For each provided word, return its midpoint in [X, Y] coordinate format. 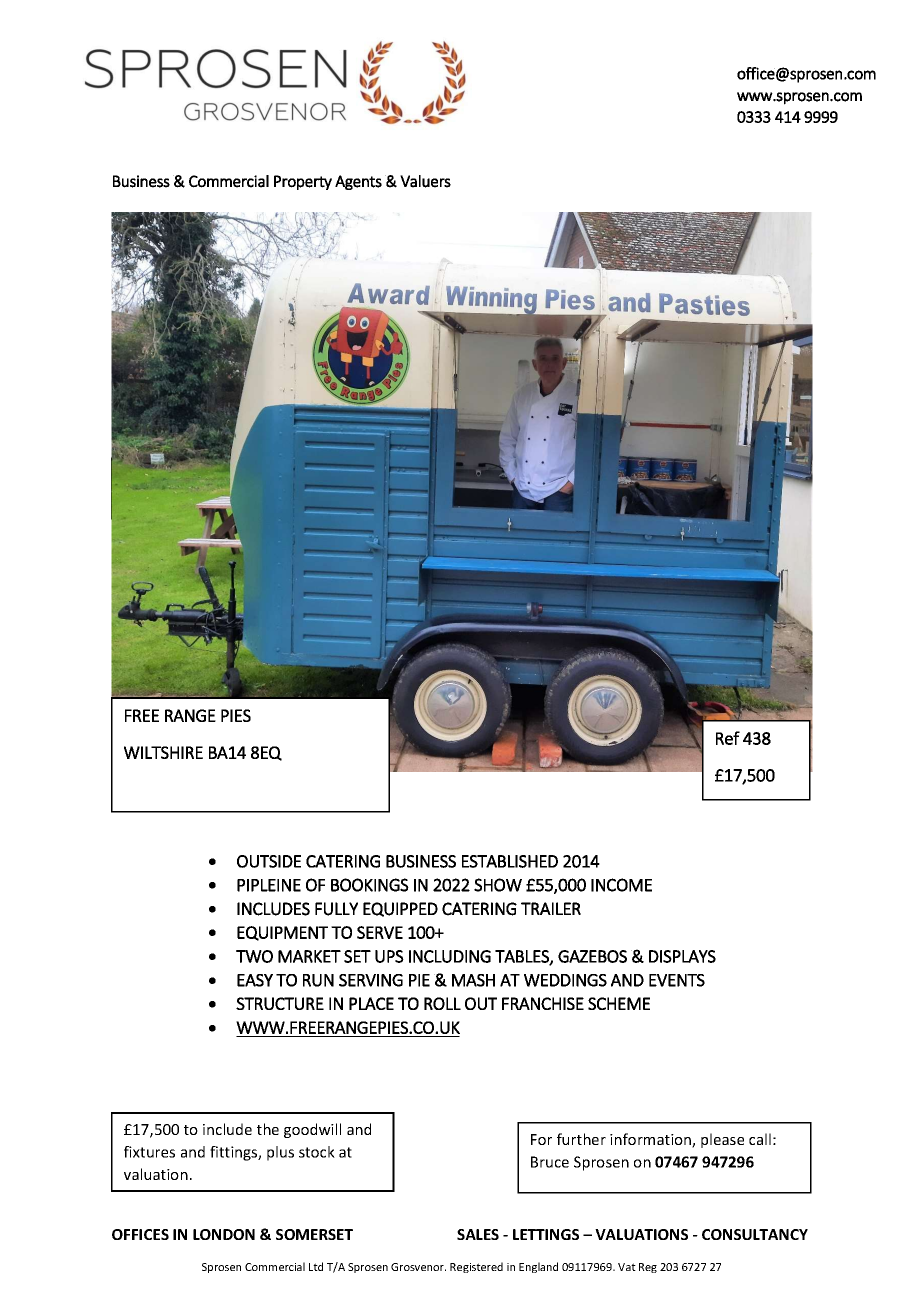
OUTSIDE [269, 861]
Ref [728, 738]
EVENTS [677, 980]
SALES [478, 1234]
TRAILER [551, 908]
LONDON [224, 1234]
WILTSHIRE [163, 752]
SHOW [498, 885]
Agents [358, 182]
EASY [255, 980]
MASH [473, 980]
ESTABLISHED [510, 861]
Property [303, 182]
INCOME [621, 885]
